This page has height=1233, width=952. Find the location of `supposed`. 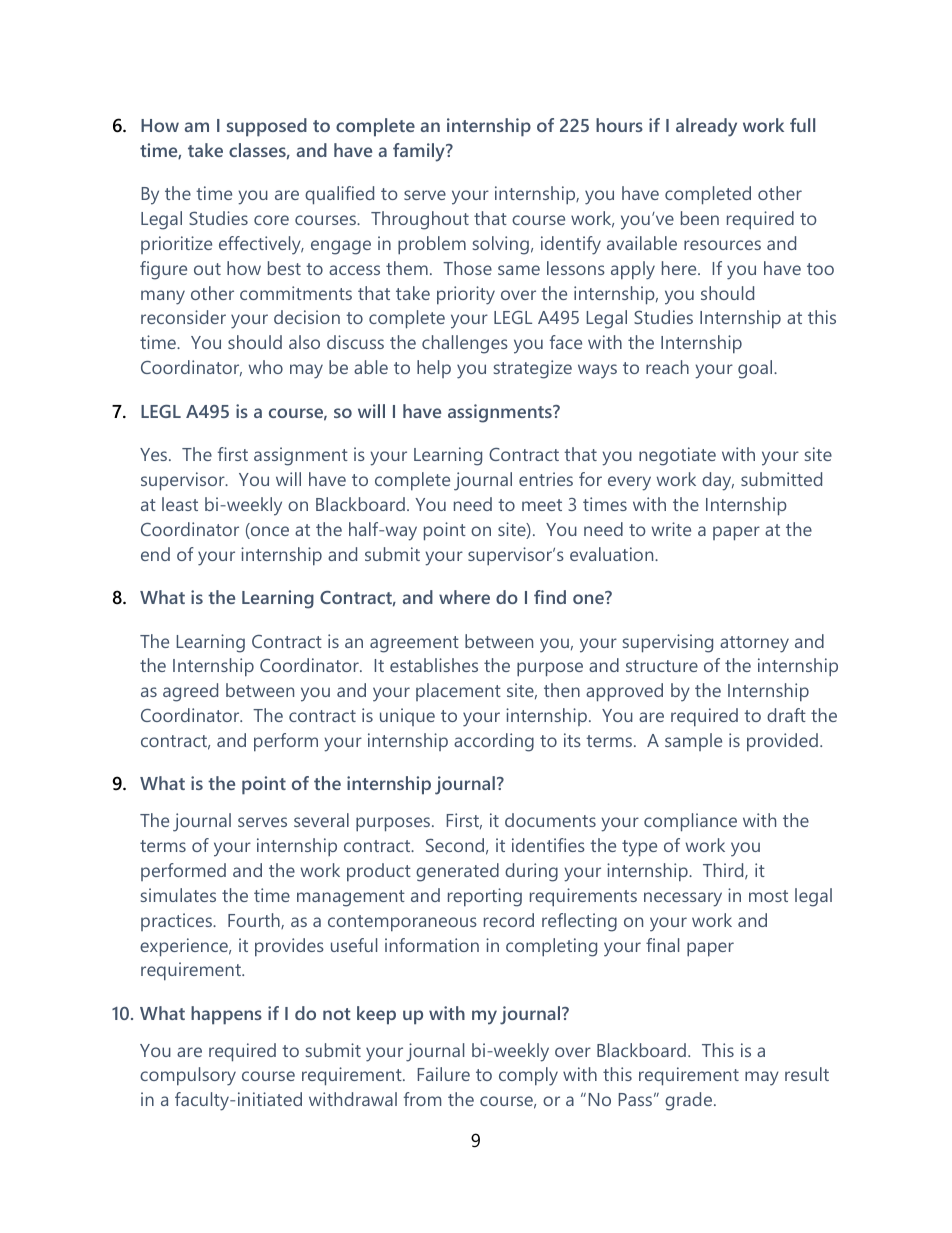

supposed is located at coordinates (267, 127).
